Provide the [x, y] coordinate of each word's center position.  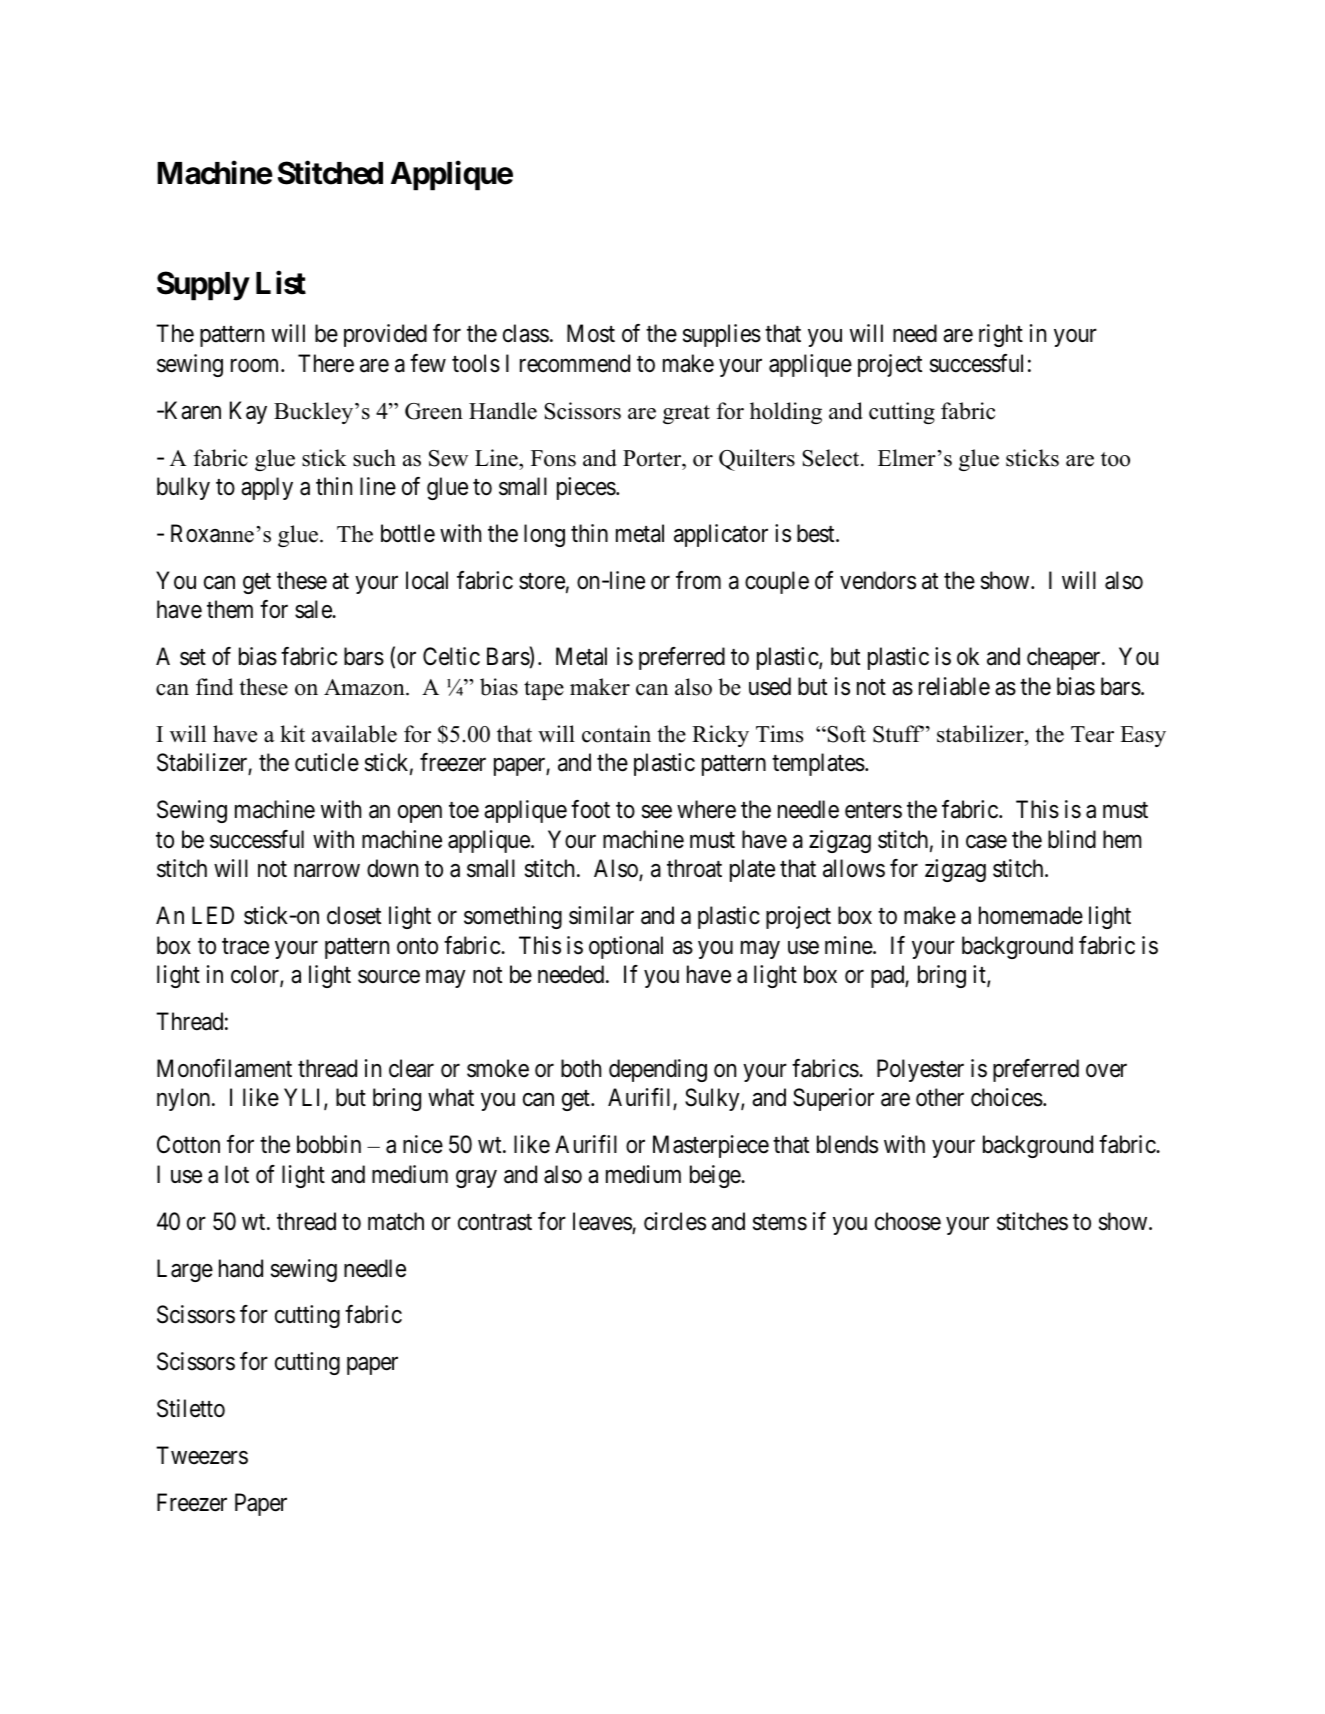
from [698, 580]
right [1001, 335]
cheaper [1065, 658]
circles [675, 1221]
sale [314, 609]
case [986, 842]
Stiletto [191, 1408]
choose [908, 1221]
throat [694, 868]
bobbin [329, 1144]
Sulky [713, 1099]
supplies [722, 335]
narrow [327, 871]
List [281, 283]
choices [1007, 1097]
